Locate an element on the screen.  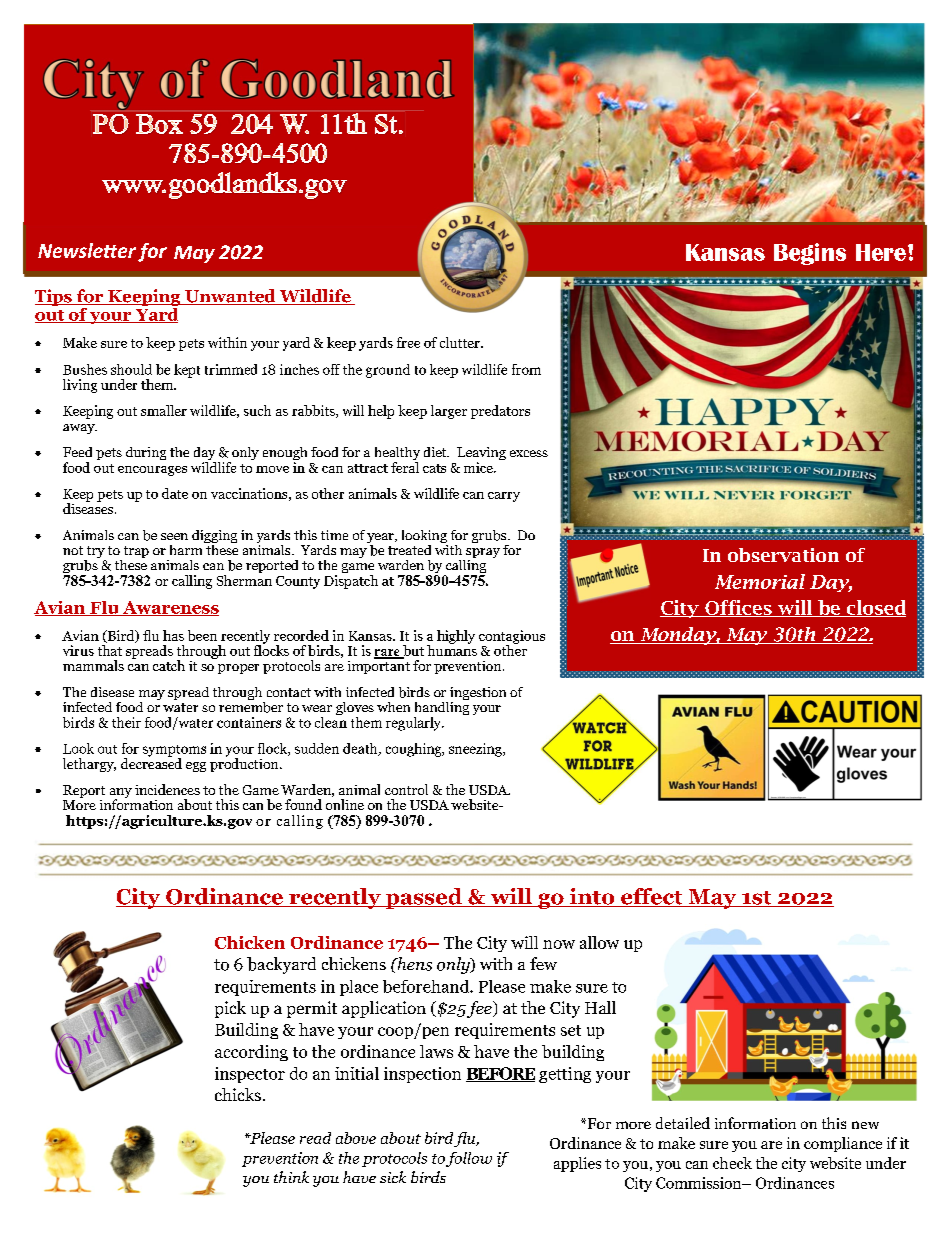
chicks is located at coordinates (238, 1094).
